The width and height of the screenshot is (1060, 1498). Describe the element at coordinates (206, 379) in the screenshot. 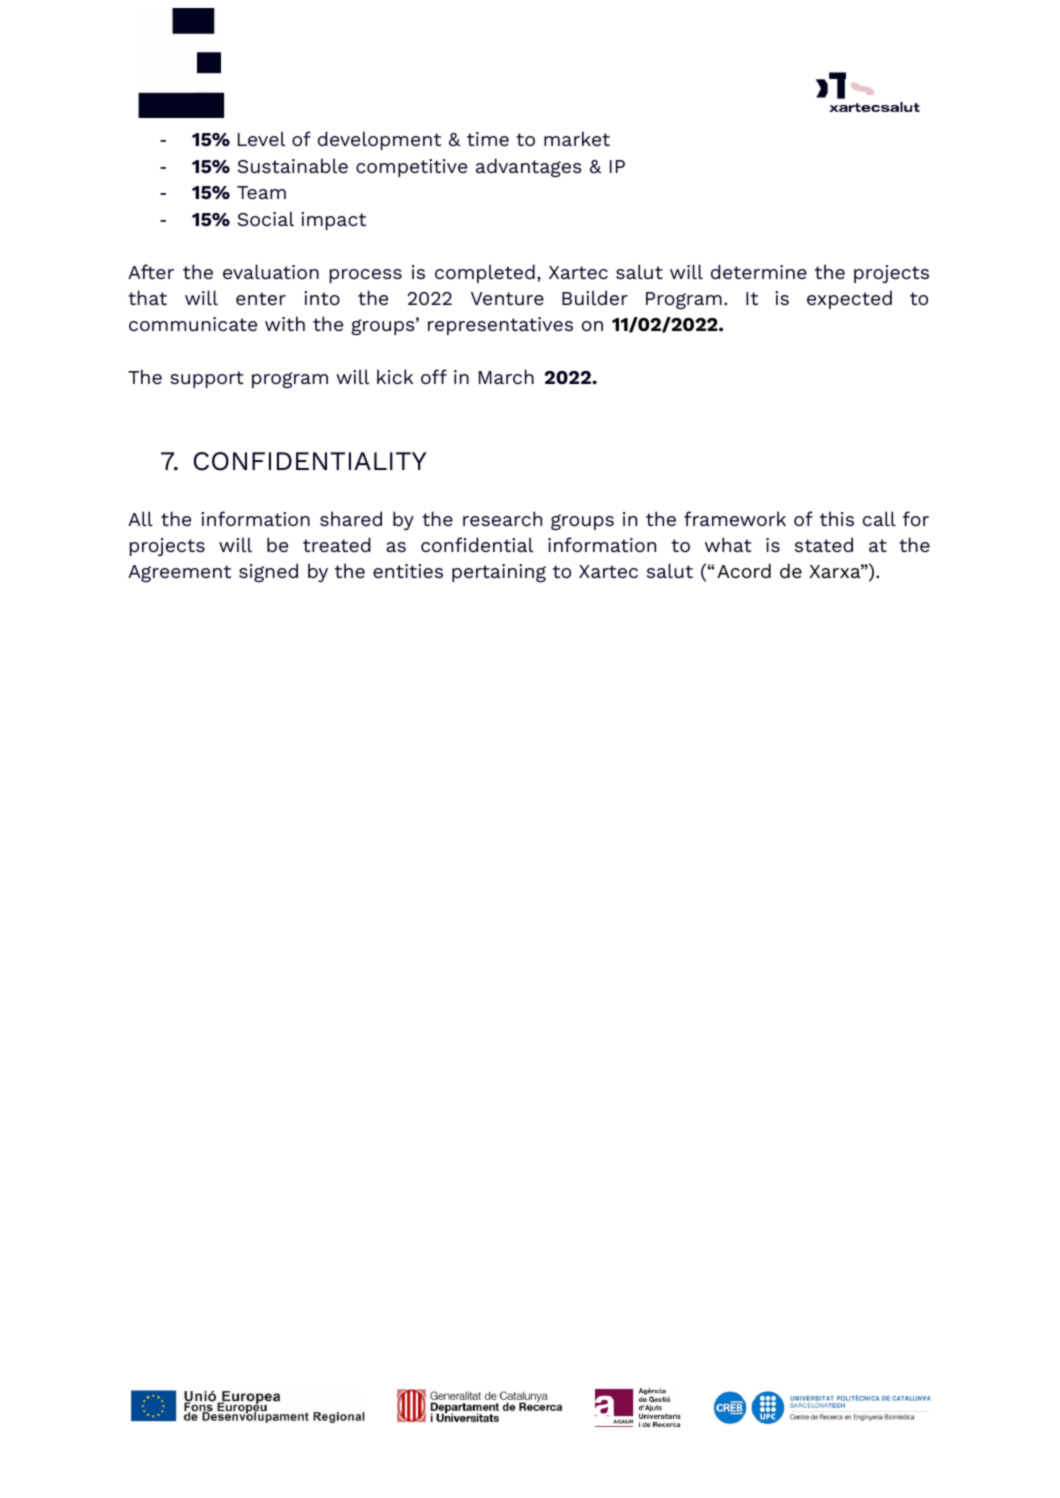

I see `support` at that location.
